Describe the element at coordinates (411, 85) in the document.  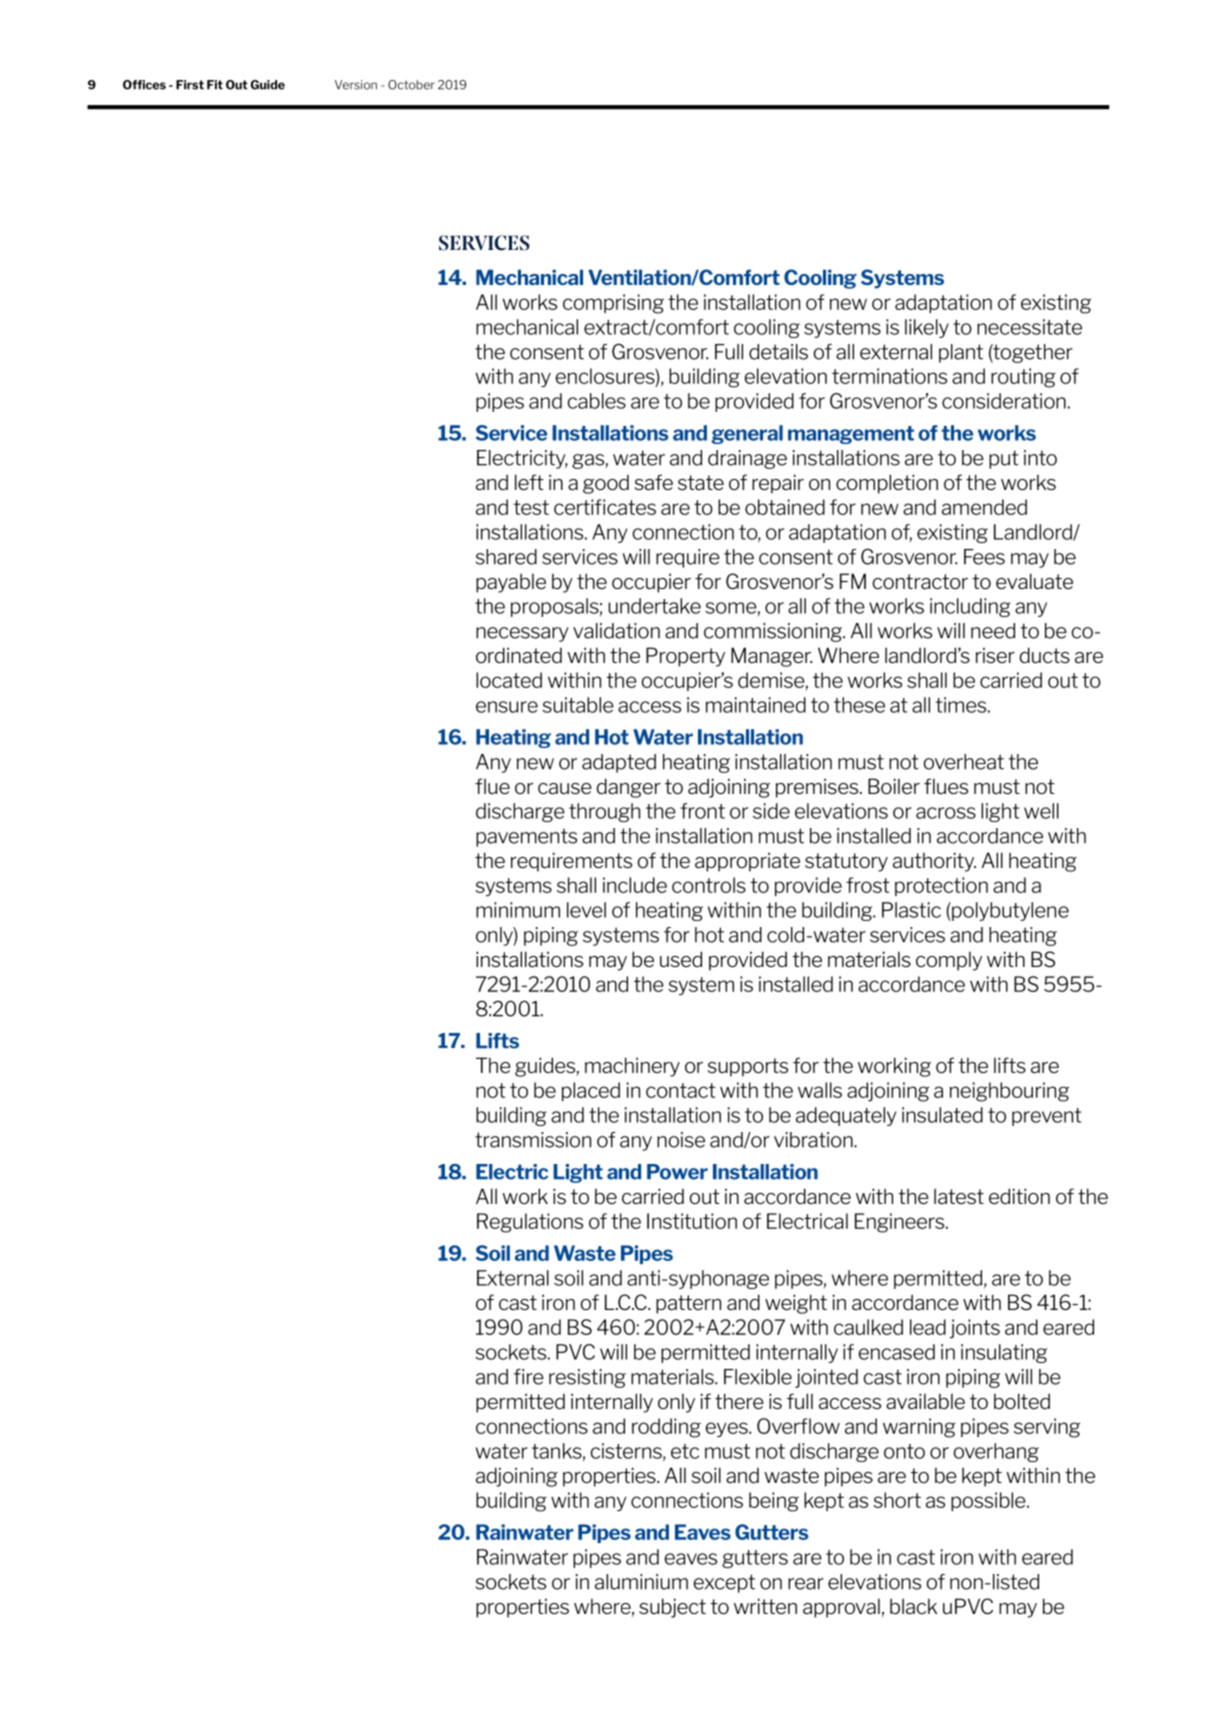
I see `October` at that location.
